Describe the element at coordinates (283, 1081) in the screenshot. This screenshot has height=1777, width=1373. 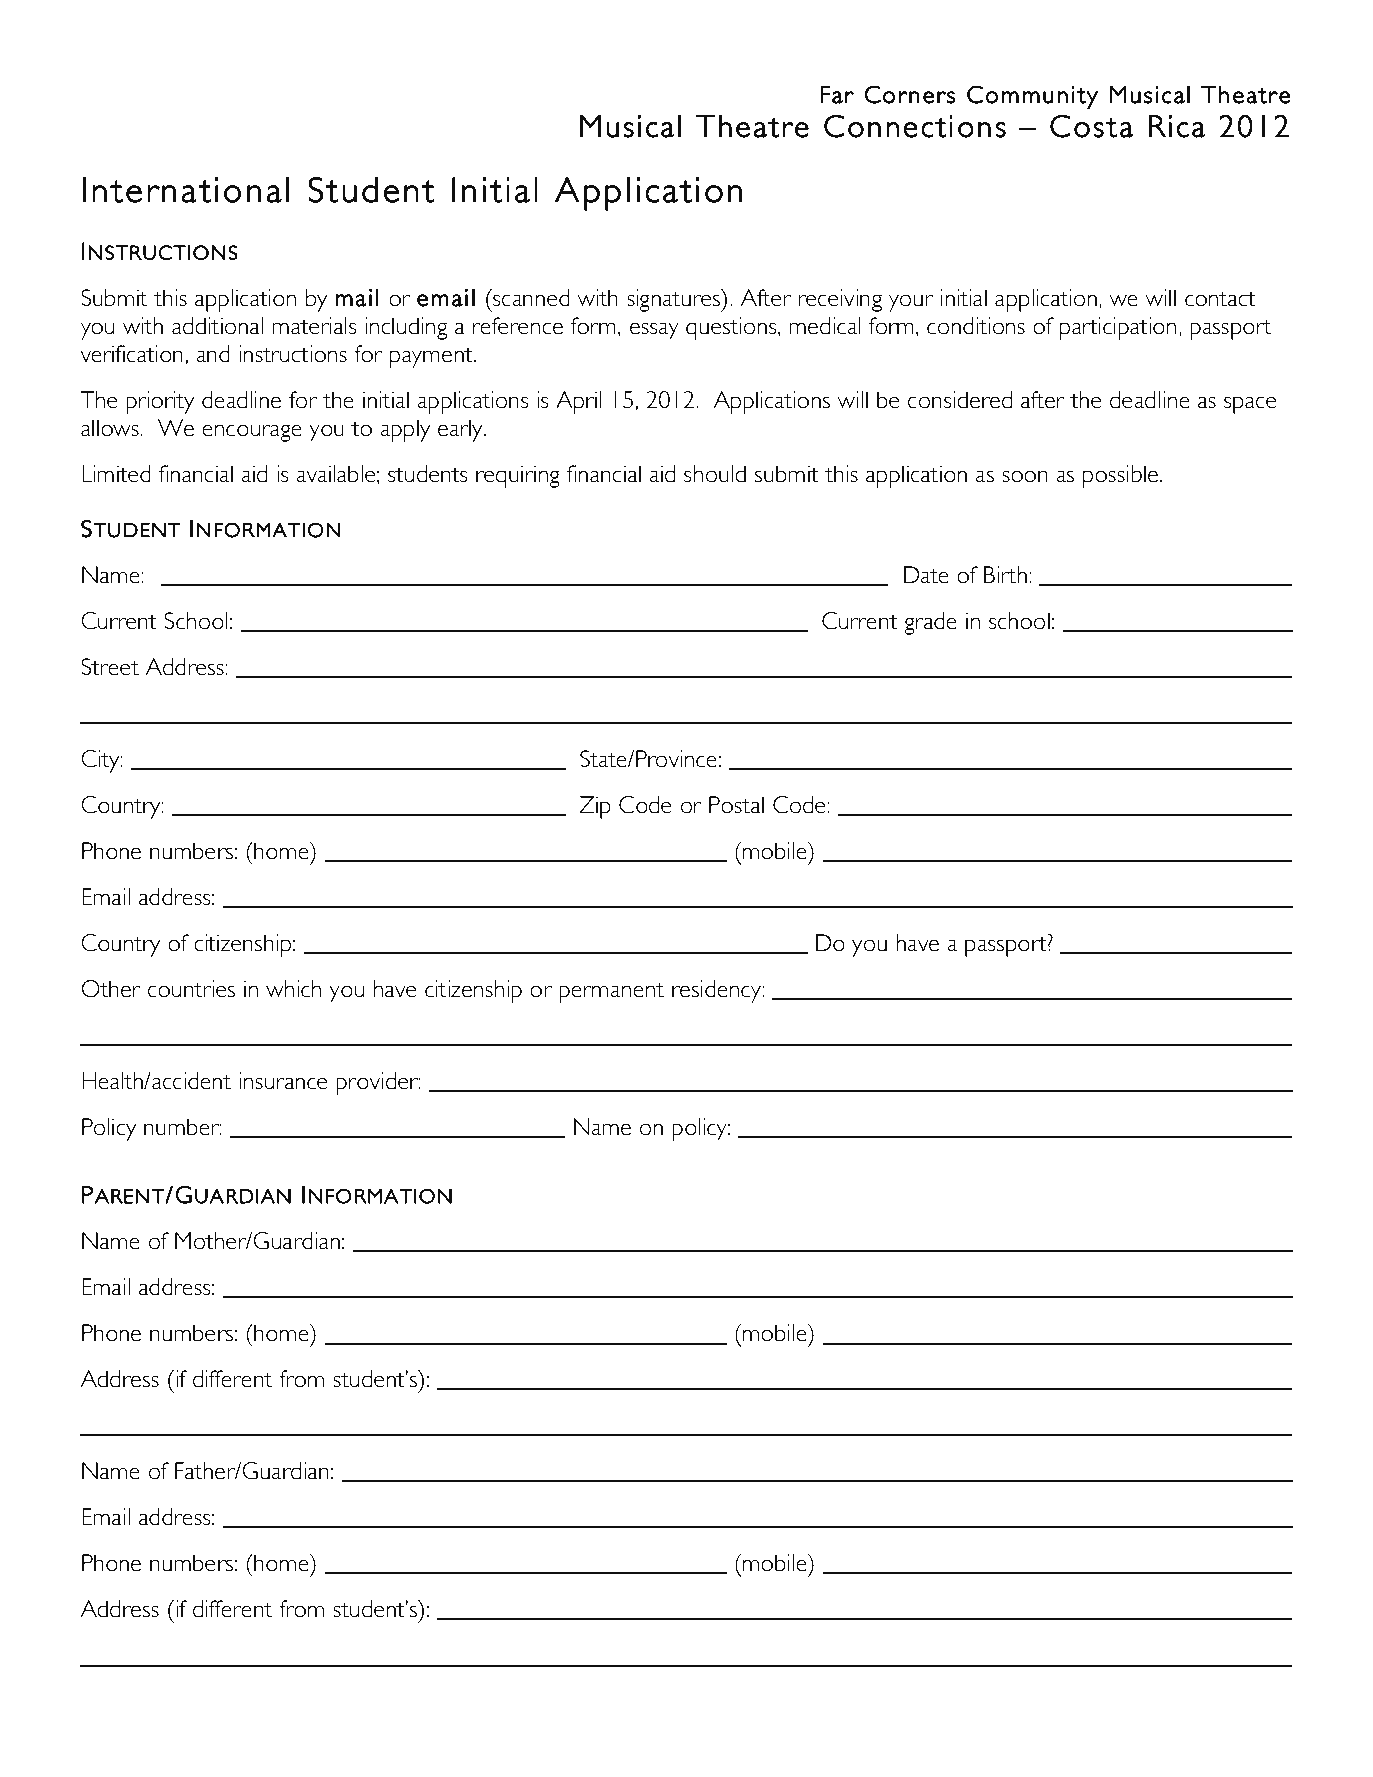
I see `insurance` at that location.
